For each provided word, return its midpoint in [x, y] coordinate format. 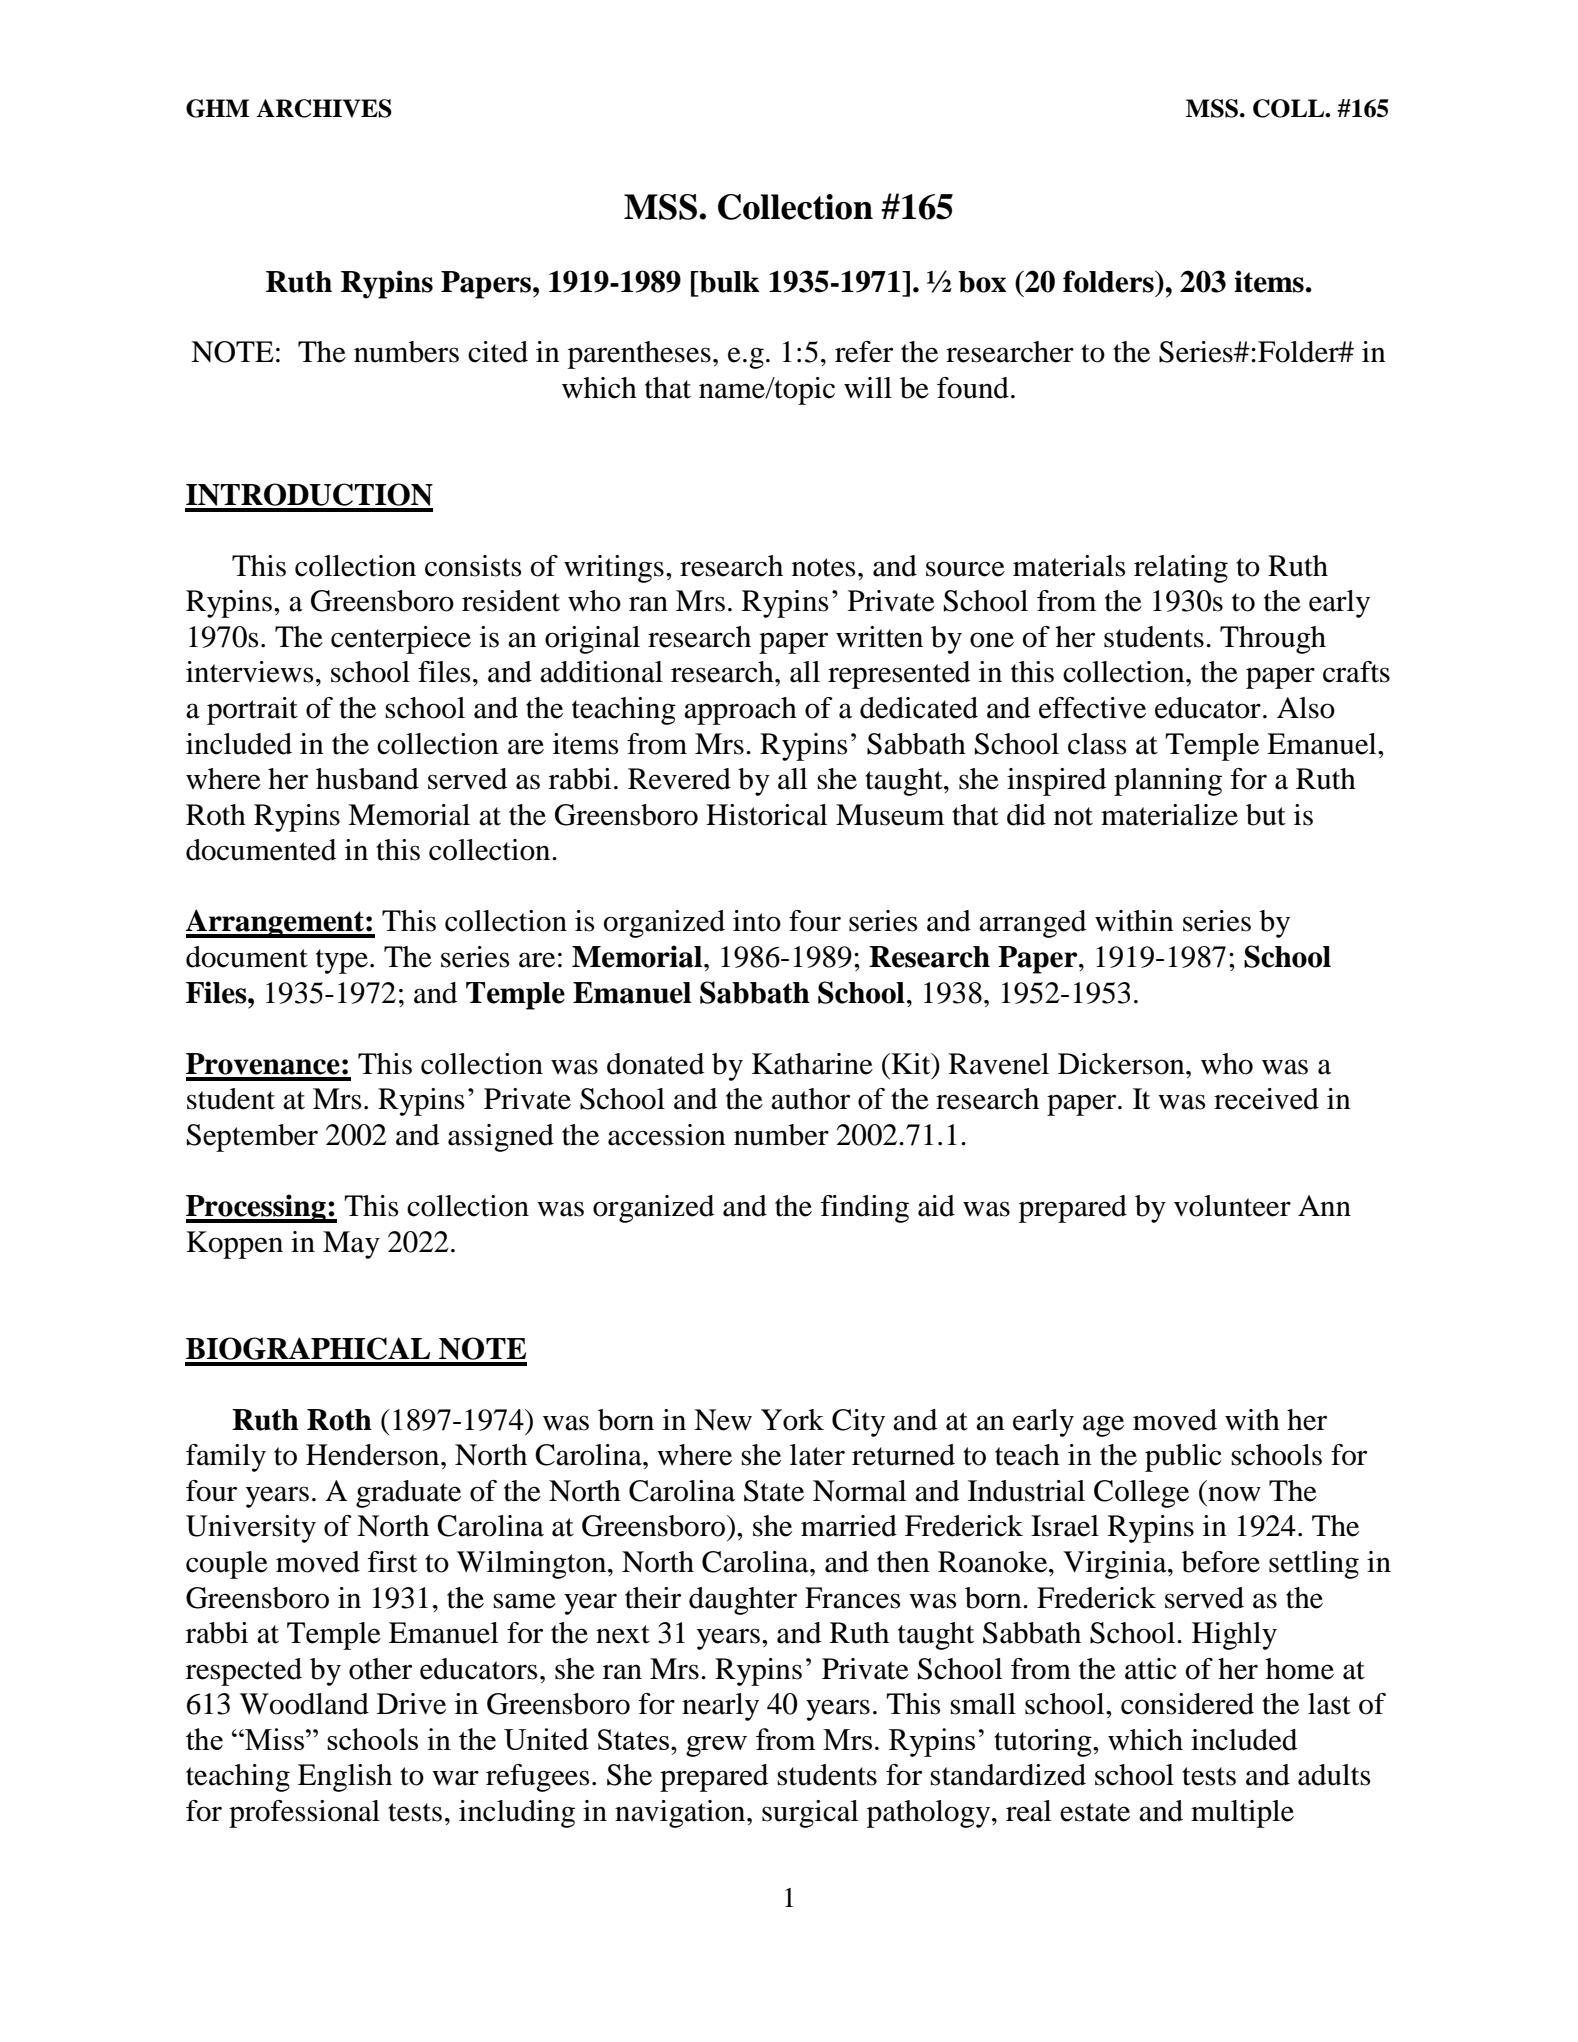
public [1183, 1458]
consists [473, 566]
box [982, 282]
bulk [728, 282]
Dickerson [1122, 1064]
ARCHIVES [324, 108]
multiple [1242, 1814]
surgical [810, 1814]
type [342, 961]
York [792, 1420]
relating [1181, 569]
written [879, 637]
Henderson [374, 1455]
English [345, 1778]
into [757, 921]
